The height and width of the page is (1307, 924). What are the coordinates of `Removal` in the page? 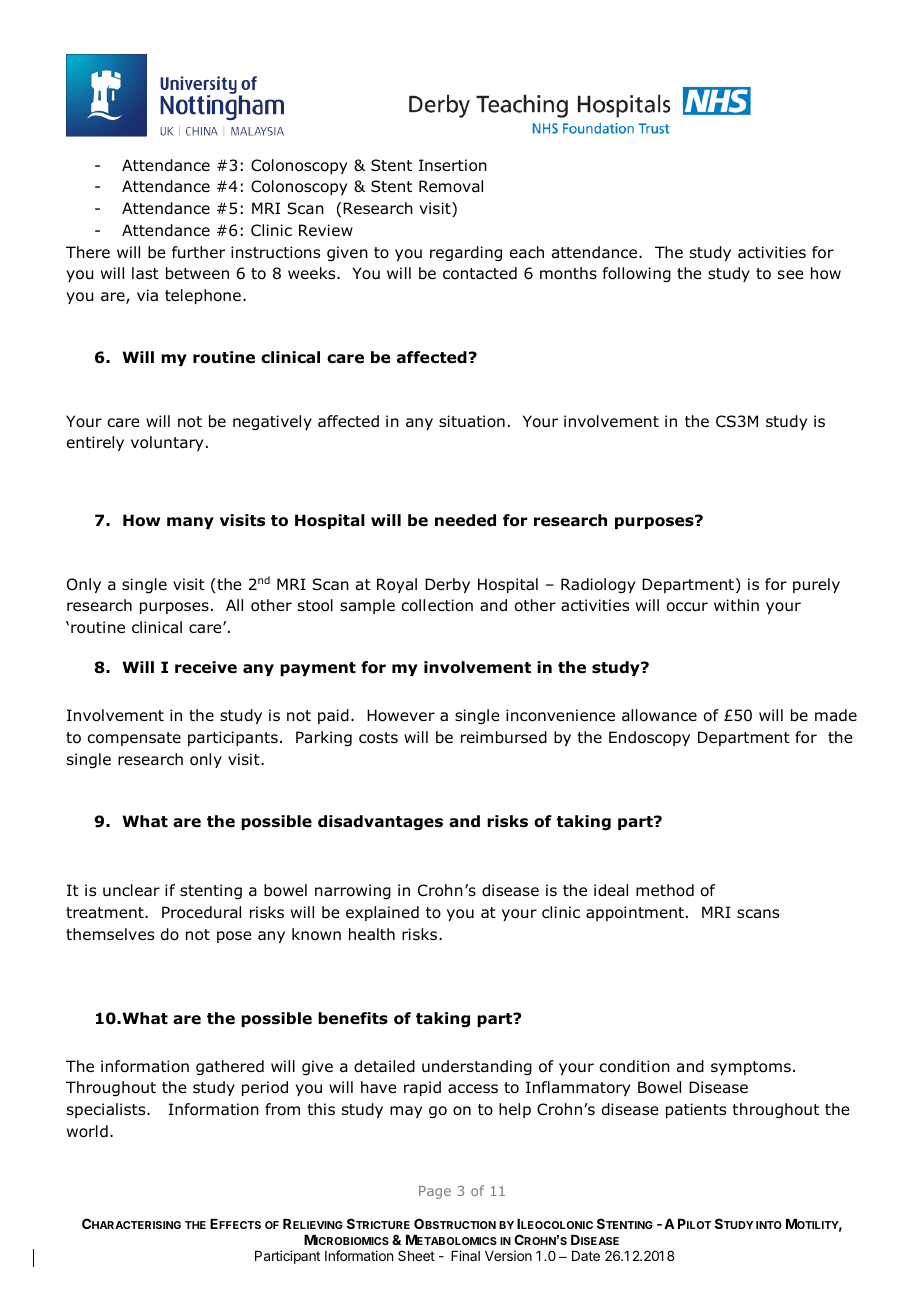 It's located at (451, 186).
